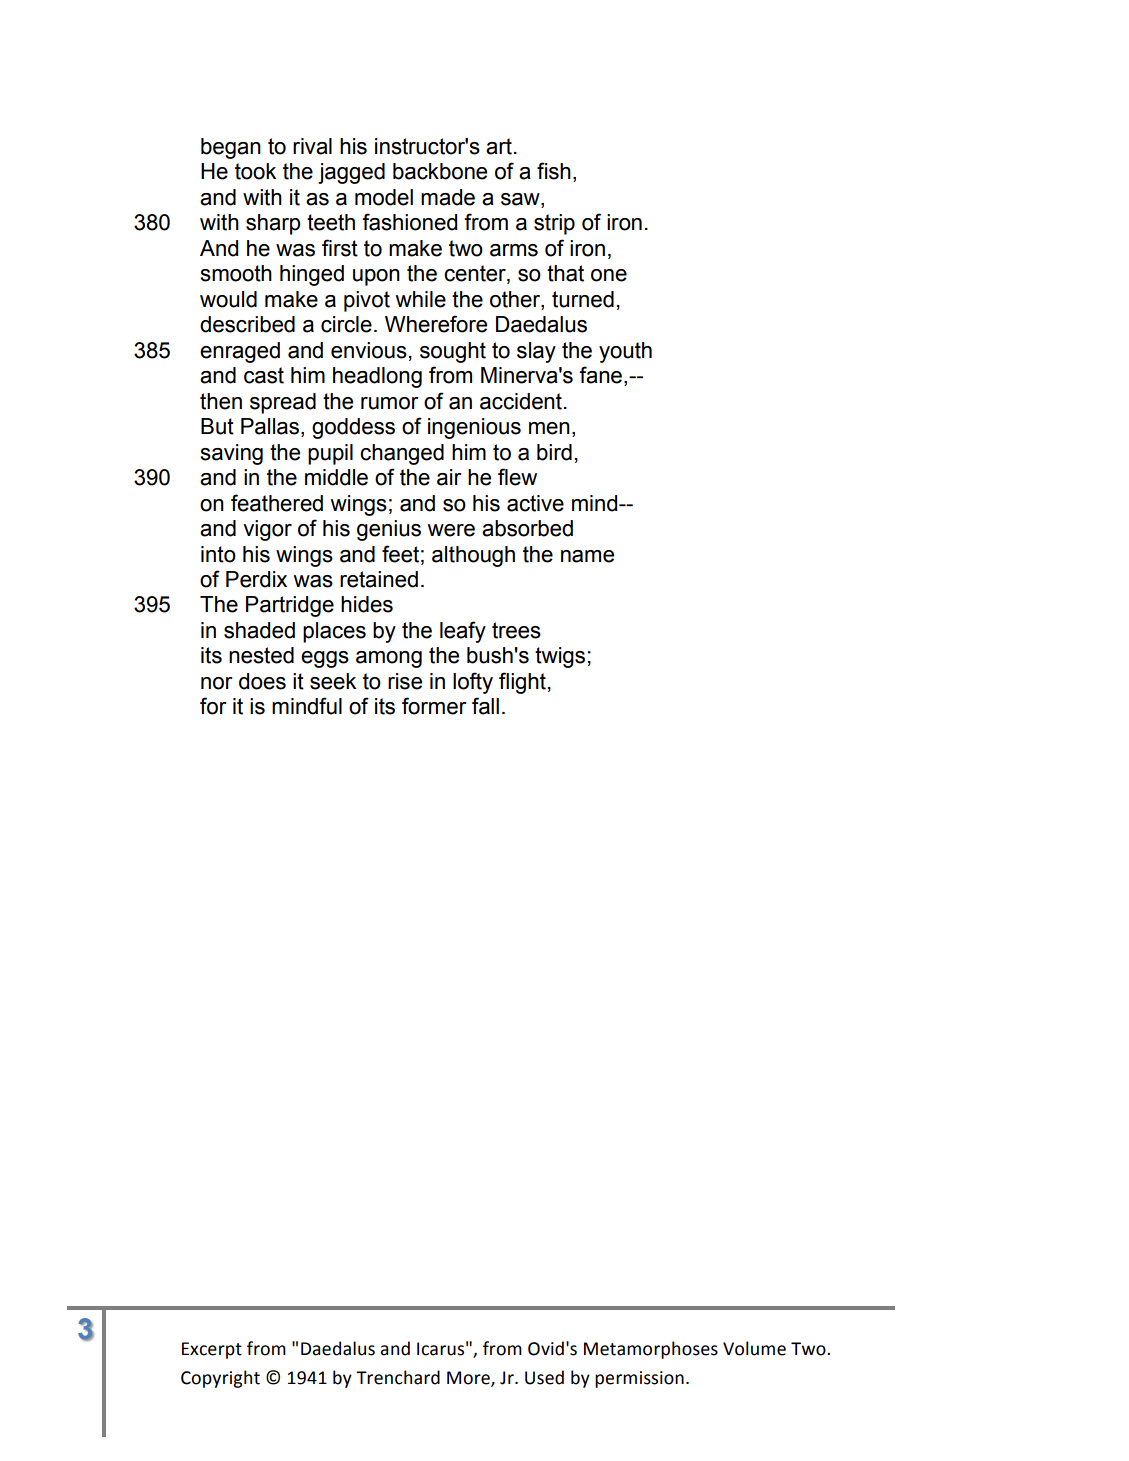 The height and width of the document is (1461, 1129). Describe the element at coordinates (262, 681) in the document. I see `does` at that location.
